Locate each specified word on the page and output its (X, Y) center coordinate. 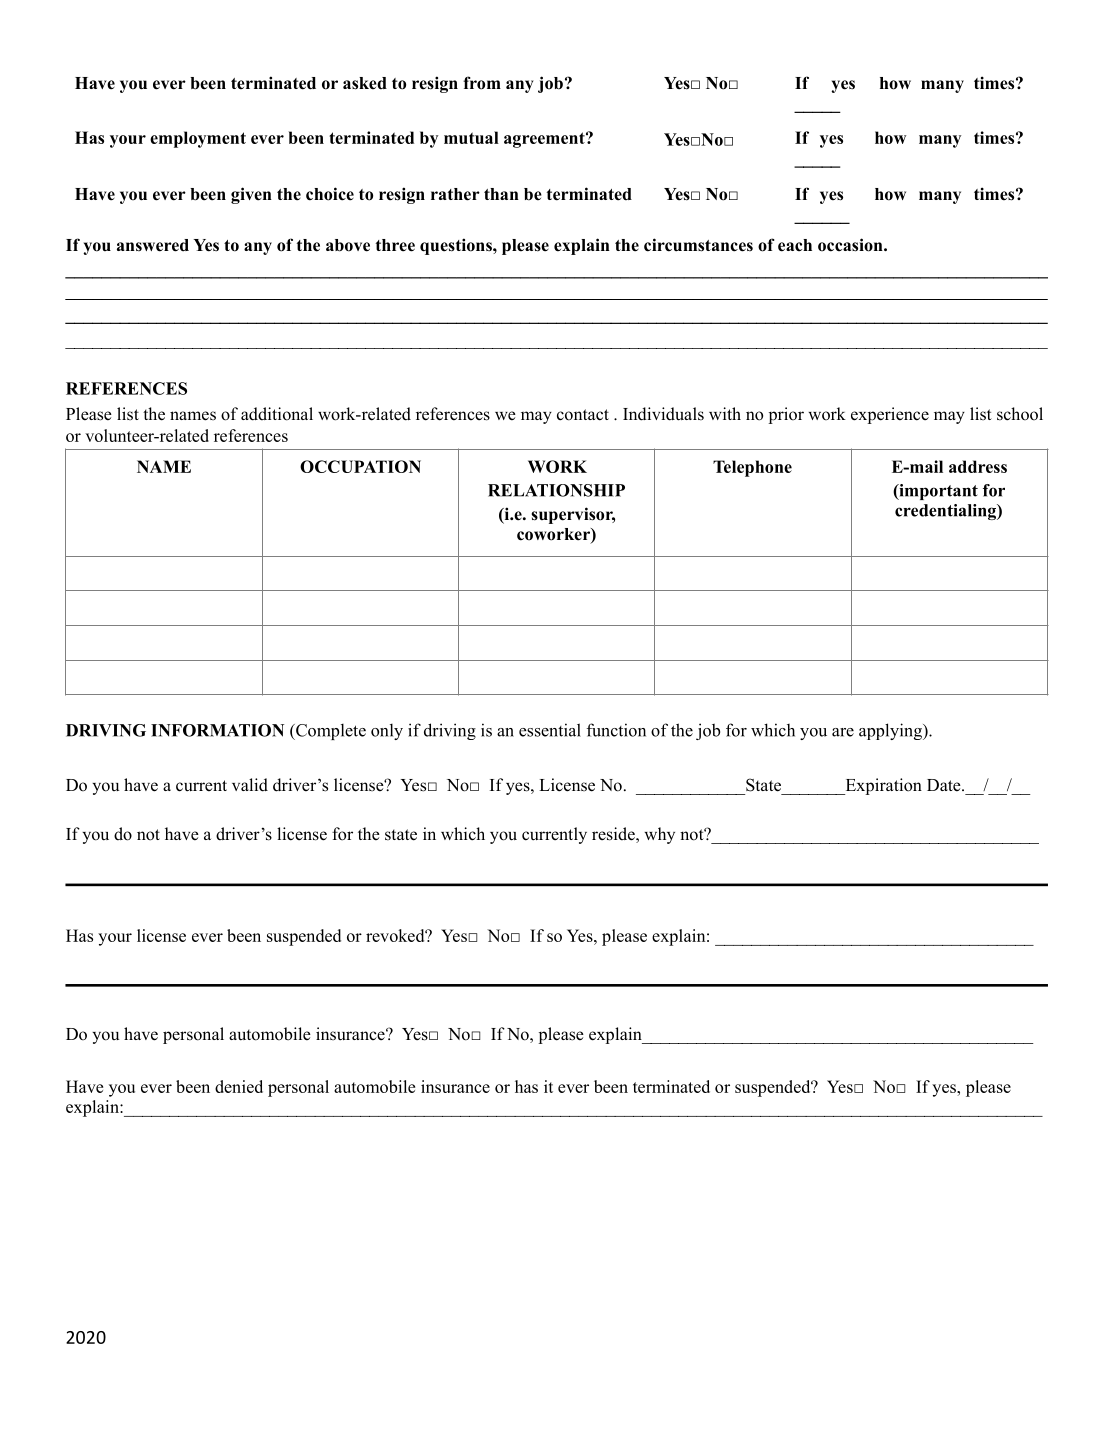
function (616, 730)
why (659, 835)
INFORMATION (217, 730)
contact (583, 415)
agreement (545, 140)
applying (891, 731)
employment (198, 139)
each (795, 245)
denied (239, 1086)
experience (890, 415)
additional (277, 414)
